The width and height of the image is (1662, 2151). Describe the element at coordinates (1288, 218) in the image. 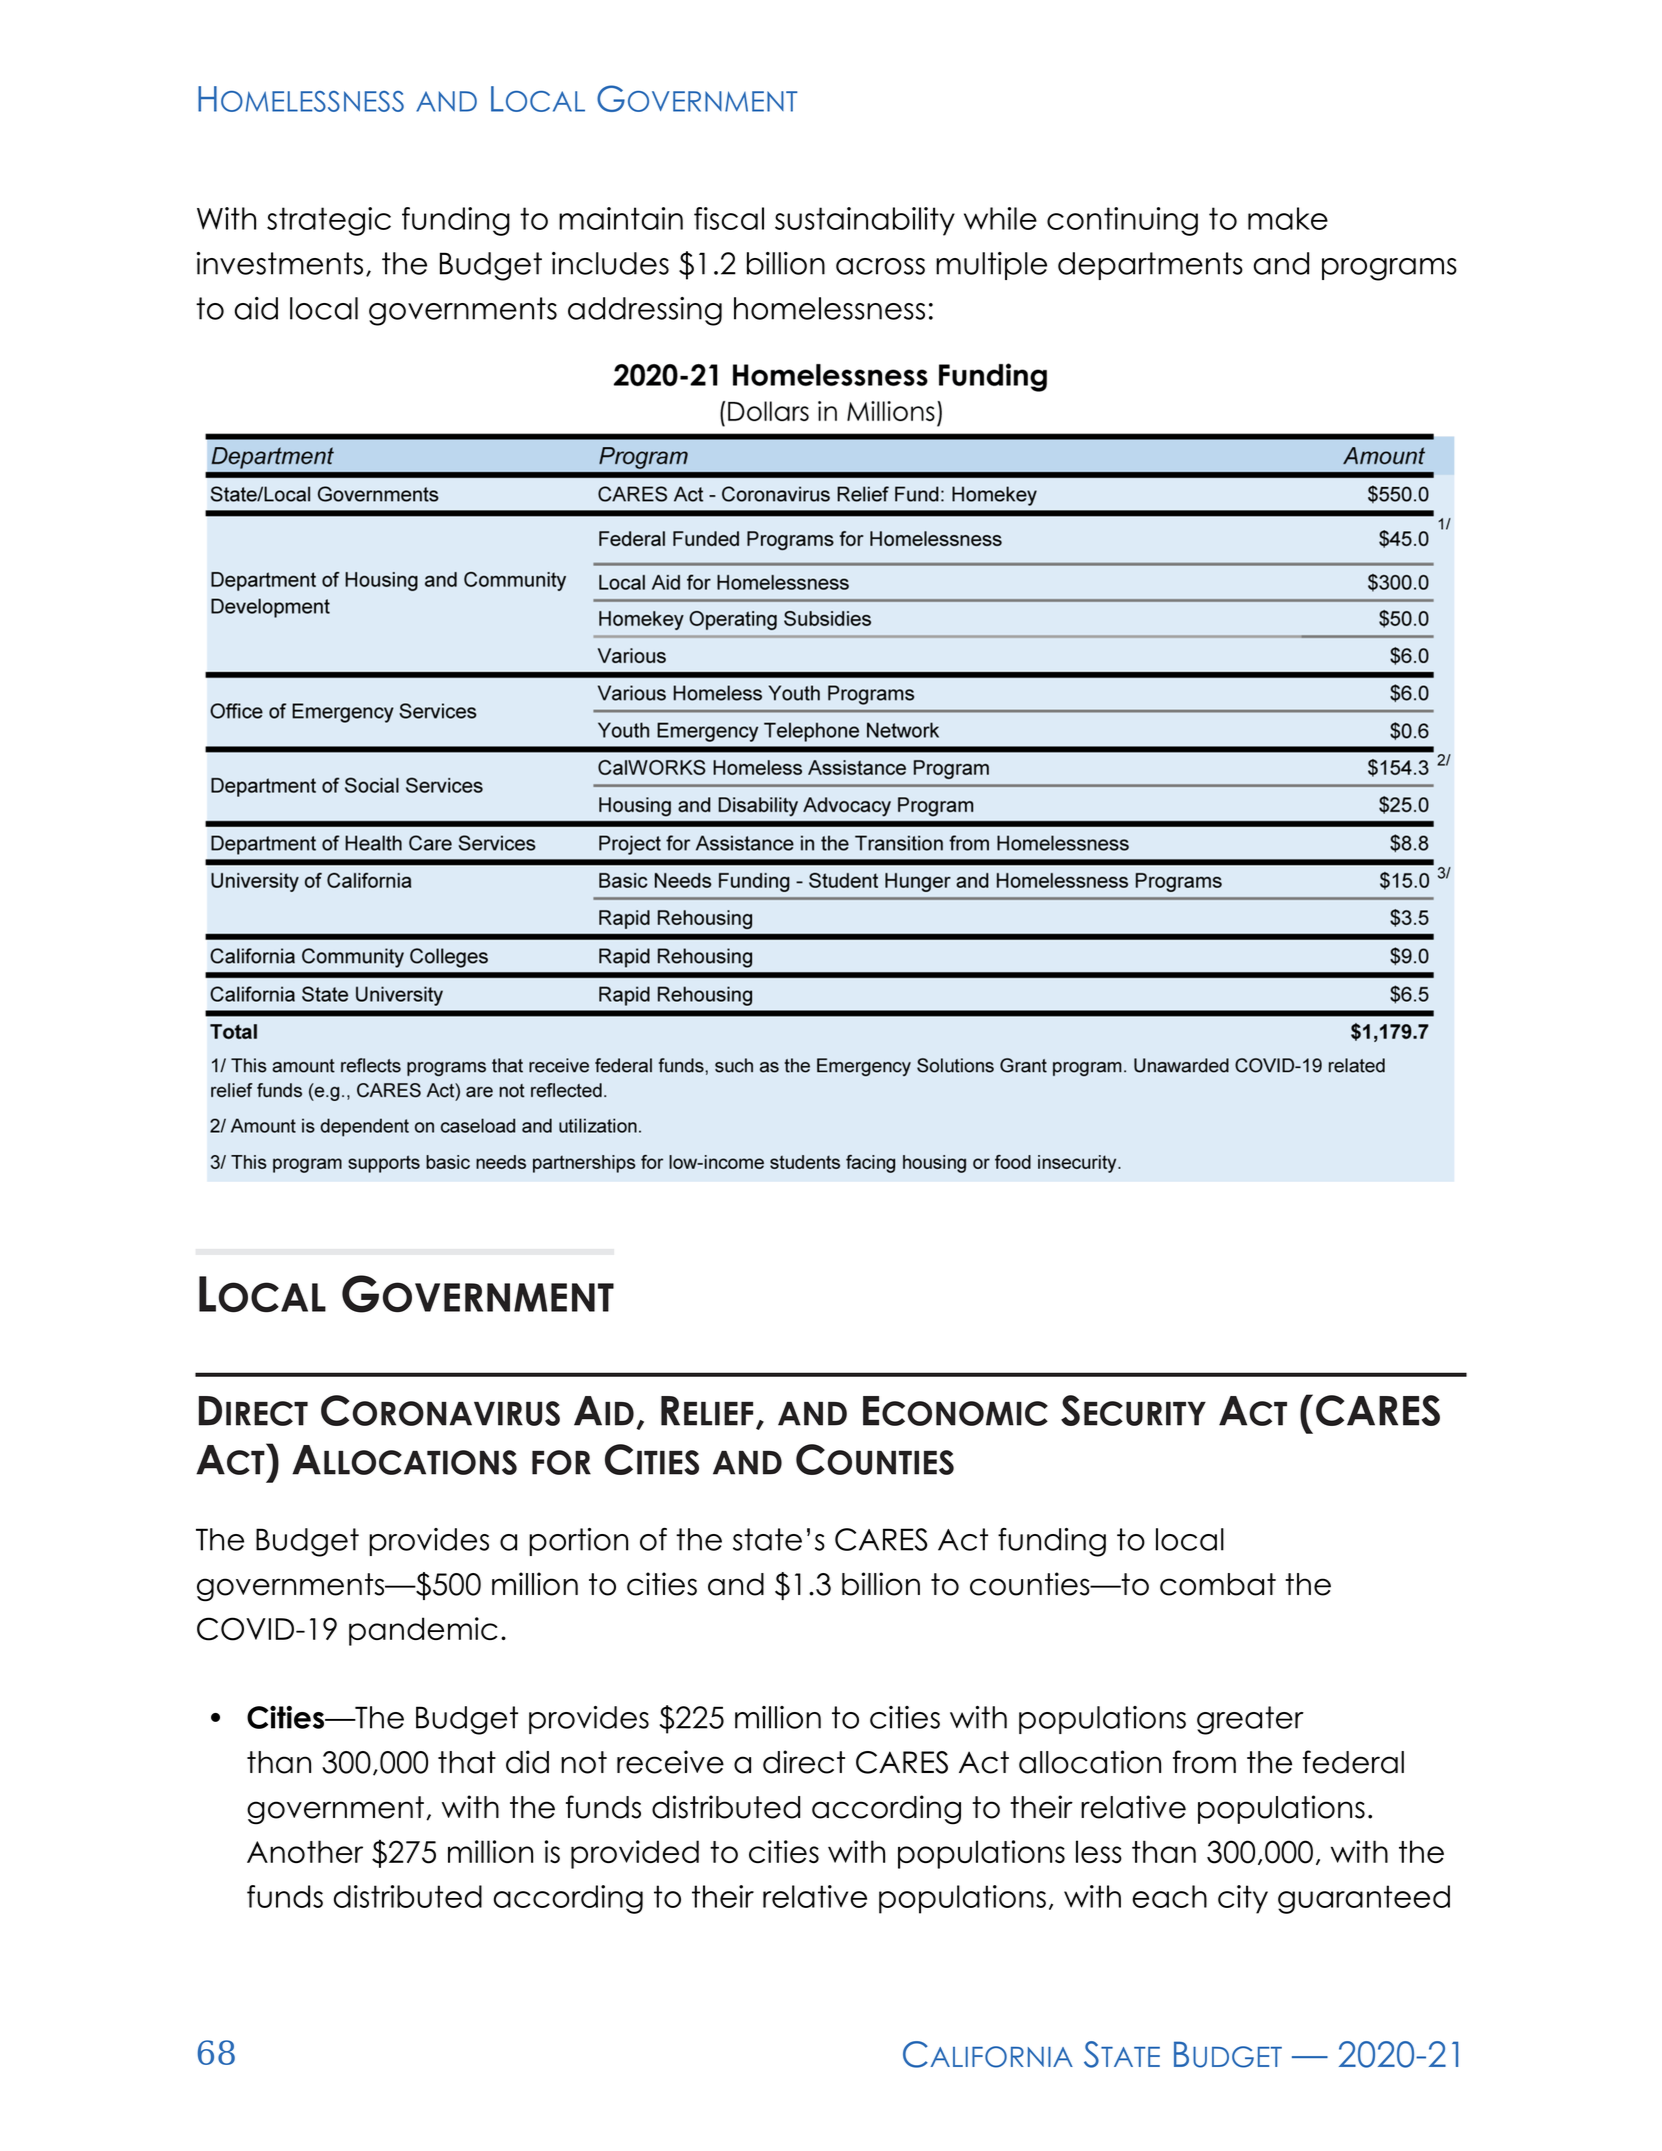

I see `make` at that location.
